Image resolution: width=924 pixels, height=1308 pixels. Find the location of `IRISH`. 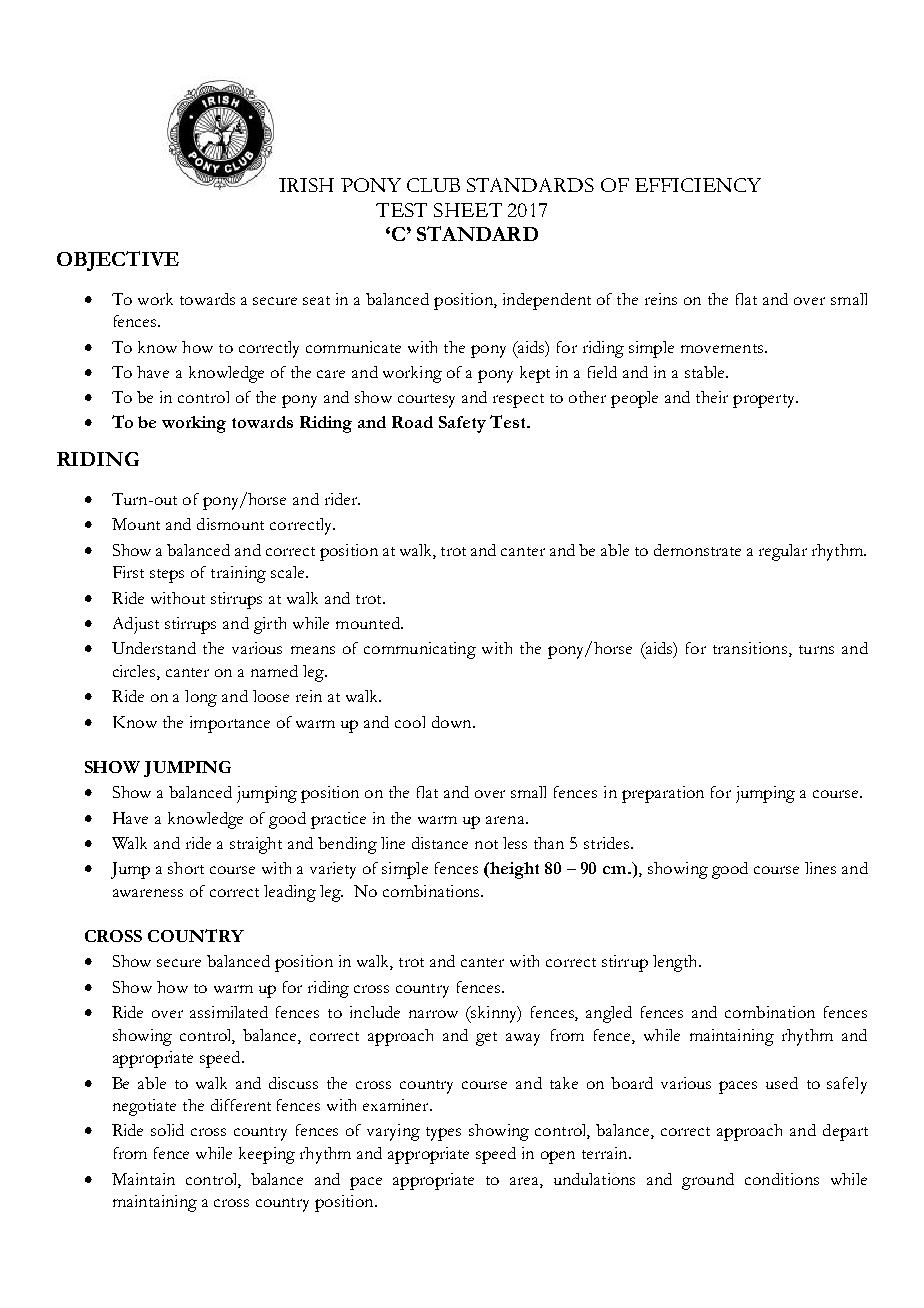

IRISH is located at coordinates (306, 185).
